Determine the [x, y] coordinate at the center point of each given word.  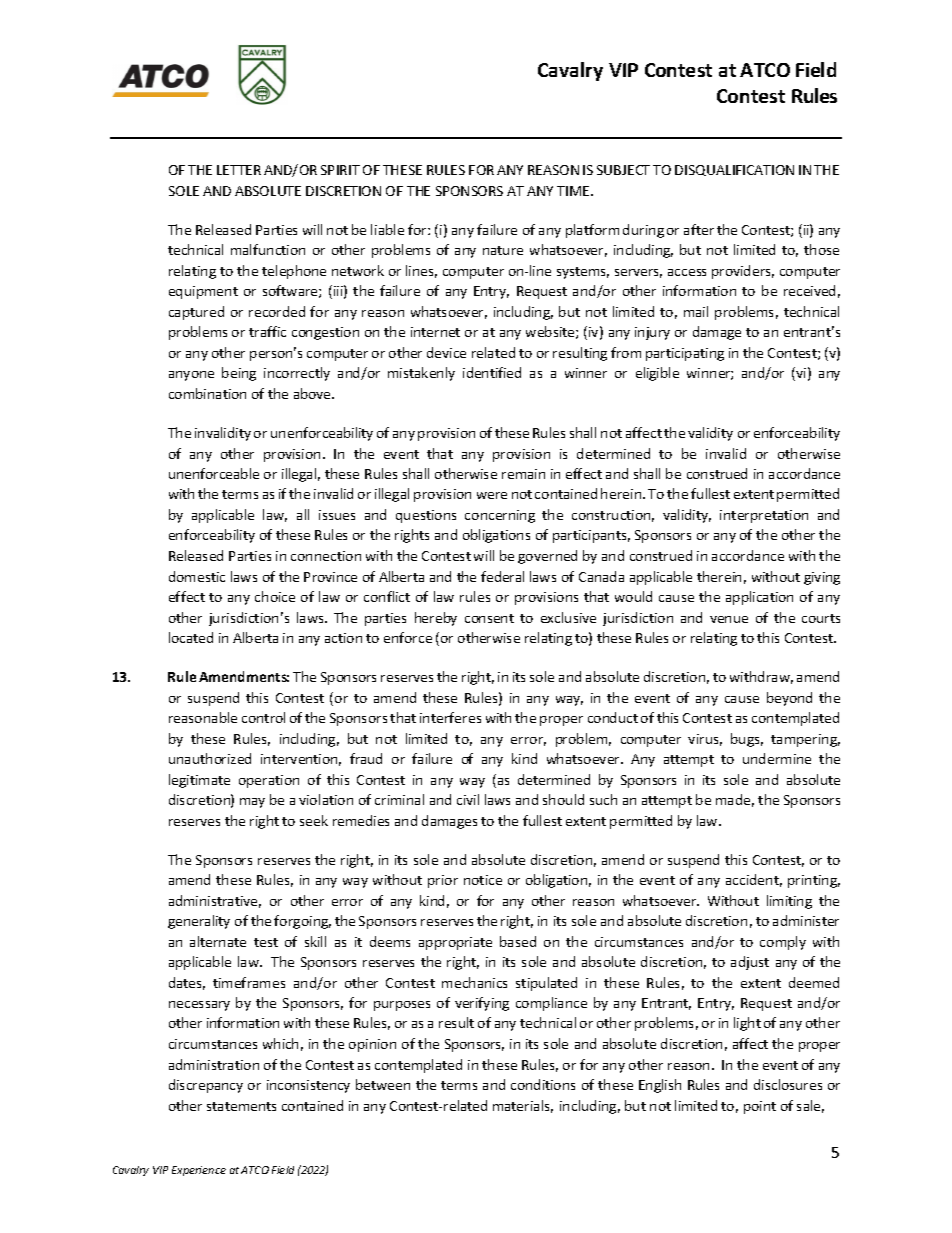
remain [523, 474]
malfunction [268, 249]
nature [503, 250]
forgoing [302, 922]
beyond [789, 699]
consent [489, 618]
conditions [543, 1084]
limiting [789, 902]
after [699, 229]
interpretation [764, 516]
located [191, 637]
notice [483, 880]
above [313, 393]
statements [241, 1106]
